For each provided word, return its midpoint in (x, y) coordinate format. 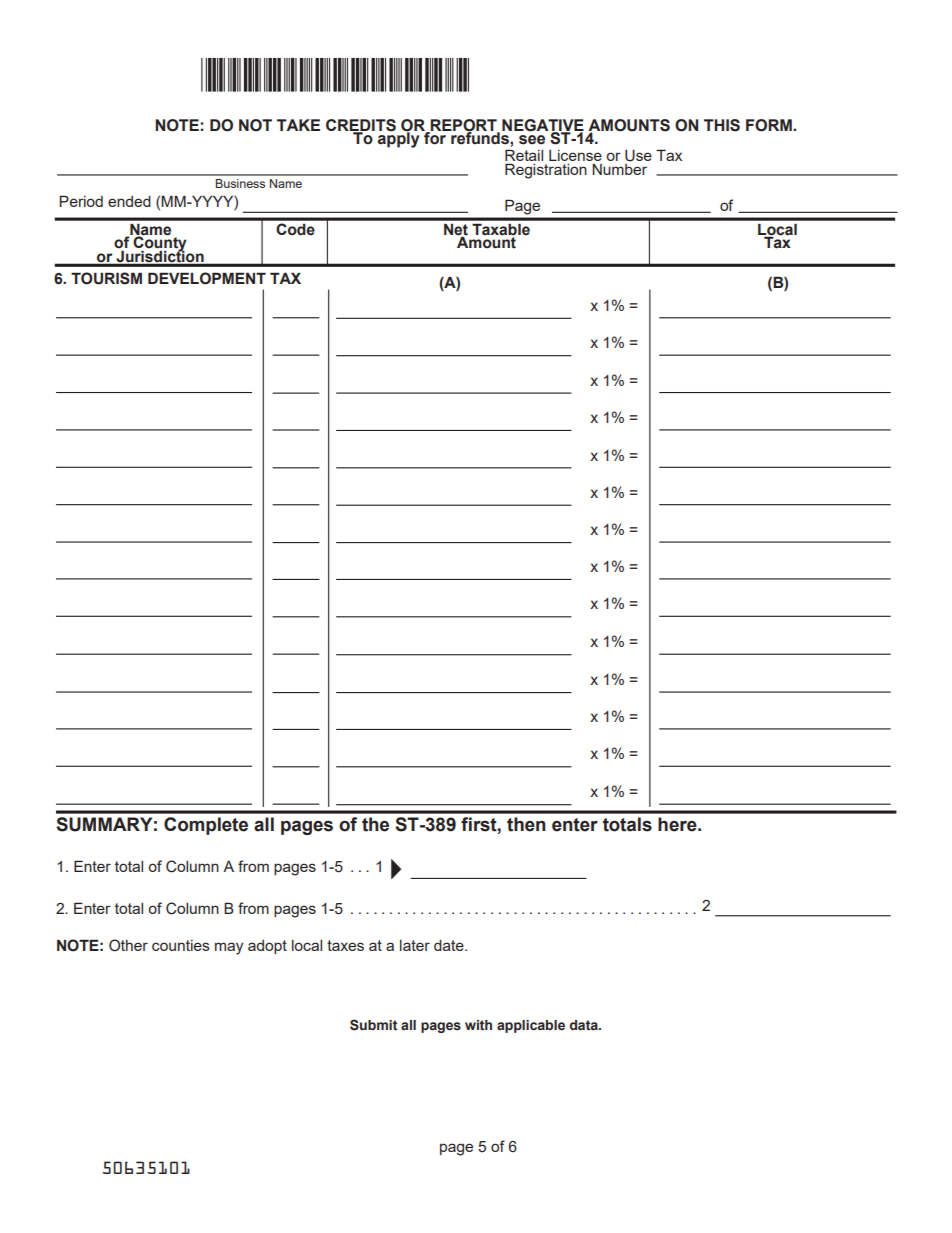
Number (619, 169)
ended (129, 201)
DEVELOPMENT (207, 278)
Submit (373, 1025)
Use (638, 156)
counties (181, 945)
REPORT (463, 126)
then (526, 824)
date (450, 945)
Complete (206, 826)
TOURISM (106, 278)
